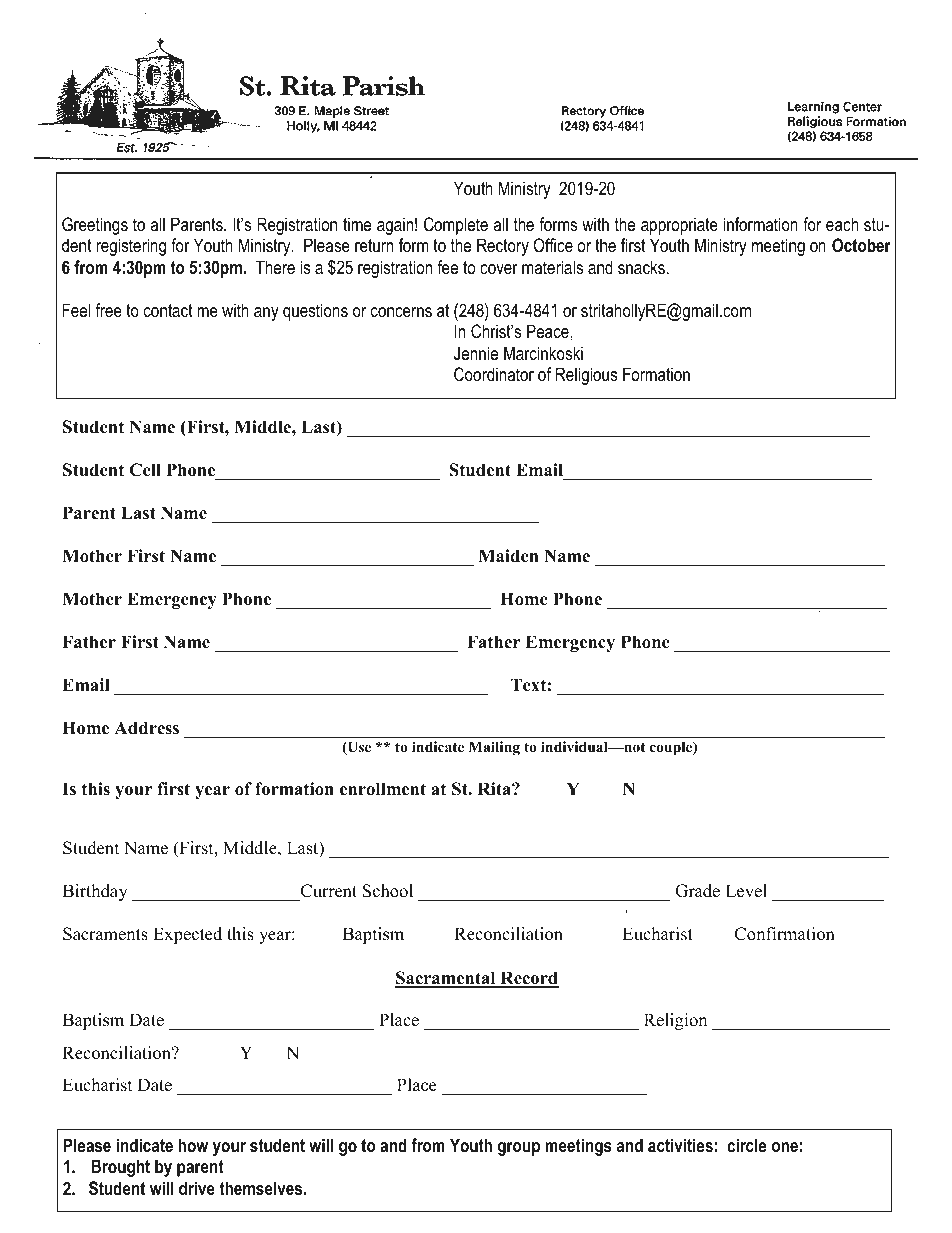 The height and width of the page is (1233, 952). What do you see at coordinates (785, 934) in the page?
I see `Confirmation` at bounding box center [785, 934].
